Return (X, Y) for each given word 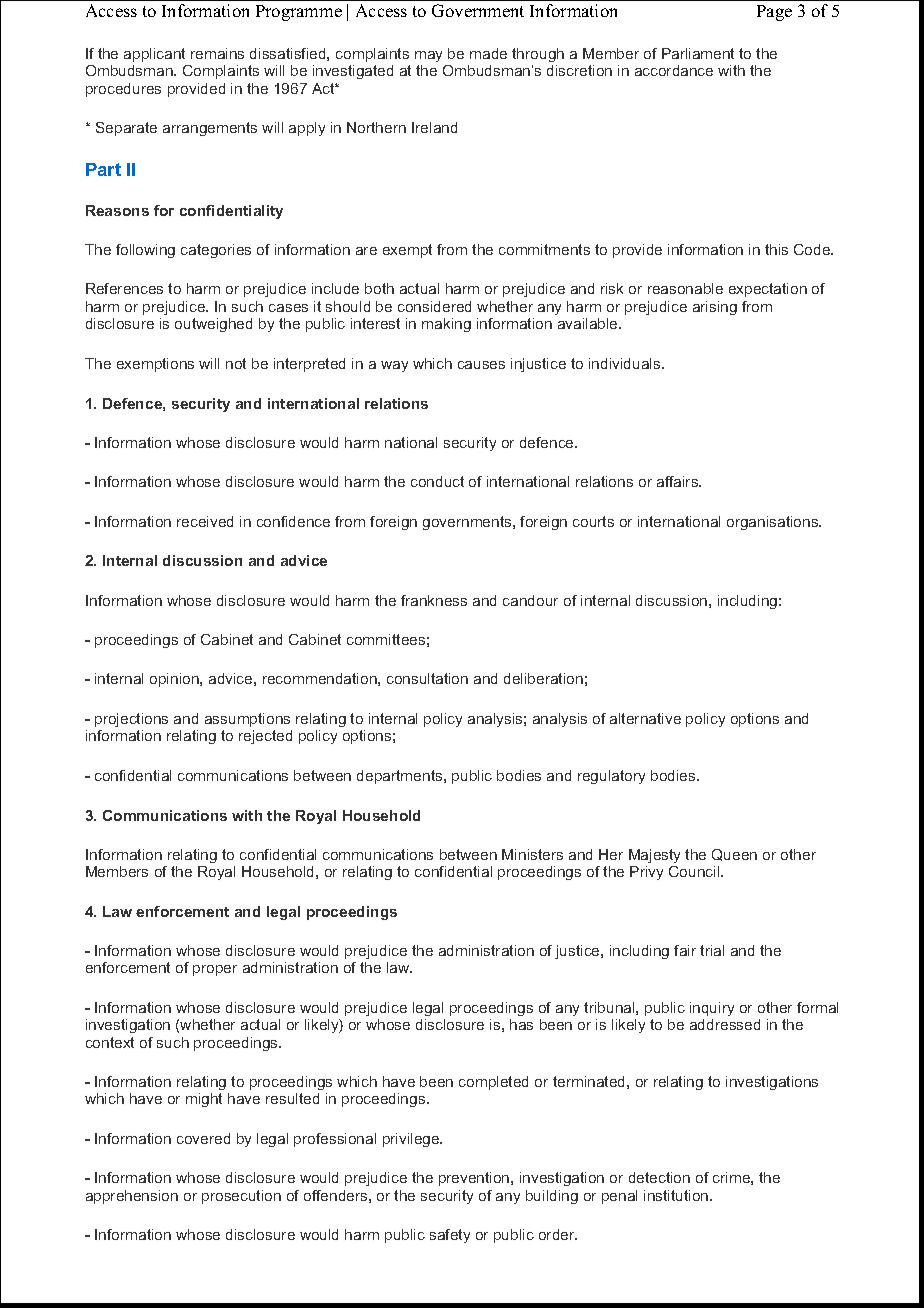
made (488, 53)
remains (217, 53)
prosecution (241, 1197)
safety (450, 1236)
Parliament (698, 53)
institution (677, 1195)
